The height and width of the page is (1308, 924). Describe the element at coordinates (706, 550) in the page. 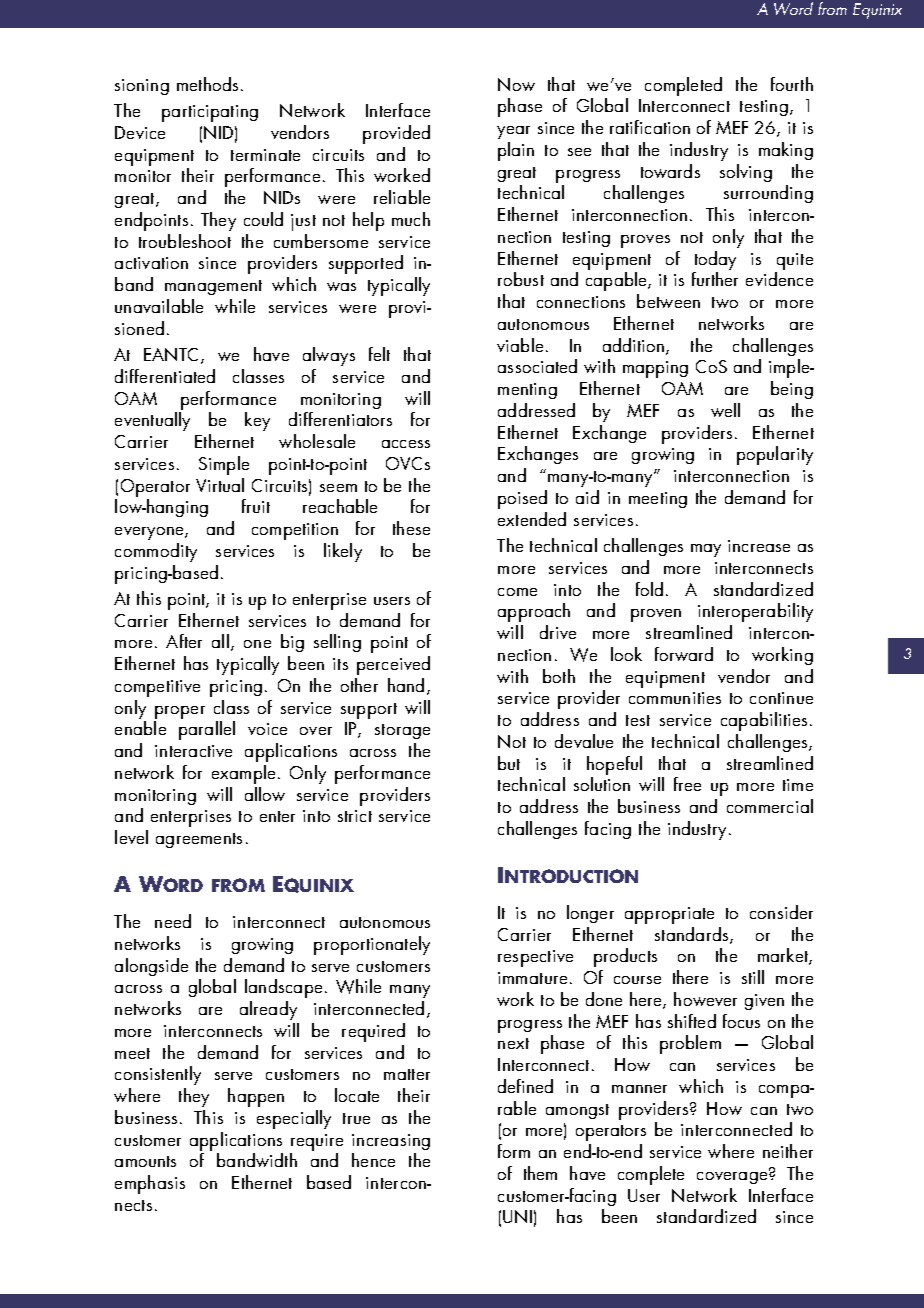

I see `may` at that location.
